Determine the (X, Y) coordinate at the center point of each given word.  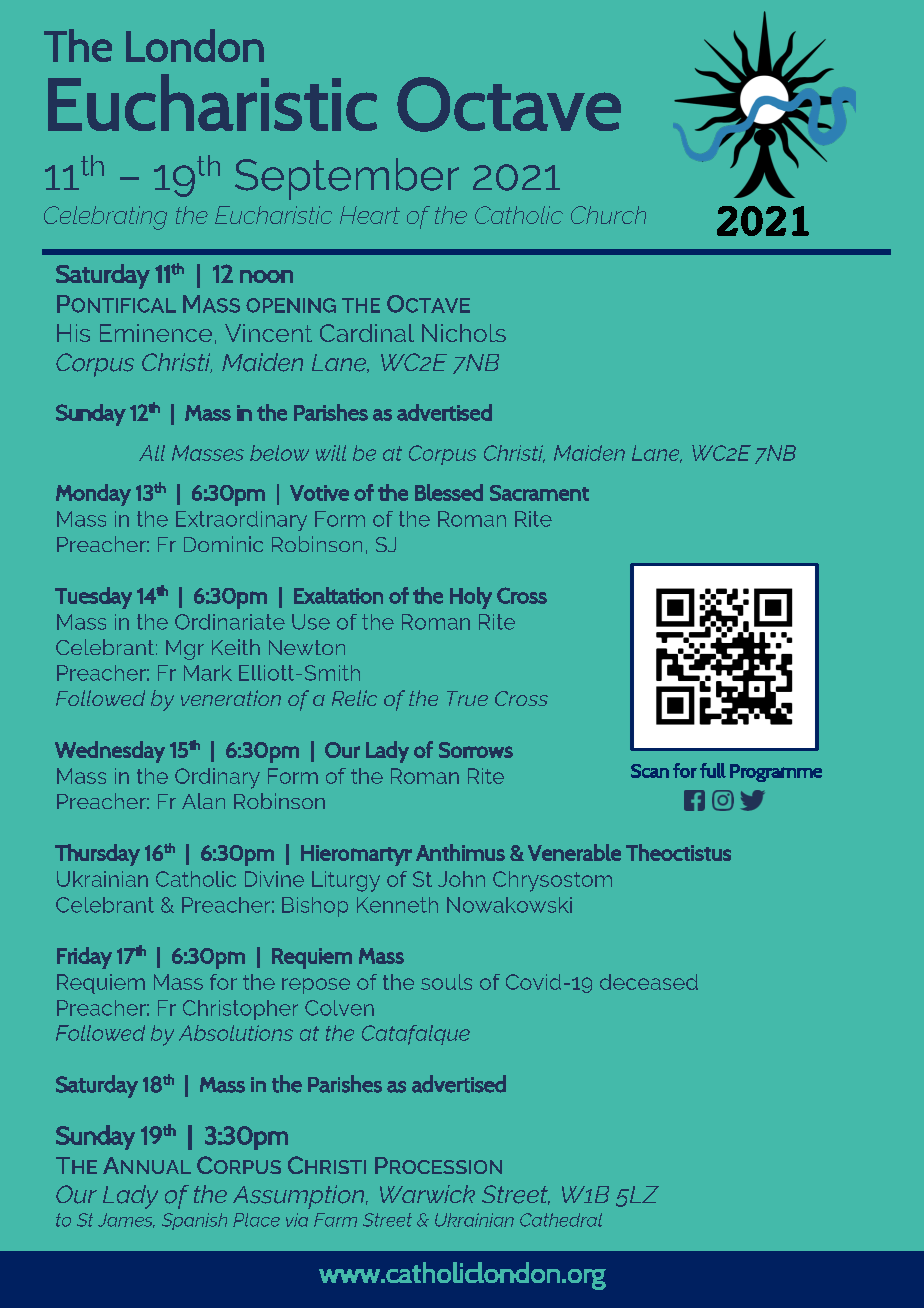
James (126, 1220)
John (461, 879)
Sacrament (539, 493)
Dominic (223, 544)
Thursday (97, 855)
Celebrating (105, 218)
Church (608, 215)
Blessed (449, 492)
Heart (370, 215)
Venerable (574, 852)
